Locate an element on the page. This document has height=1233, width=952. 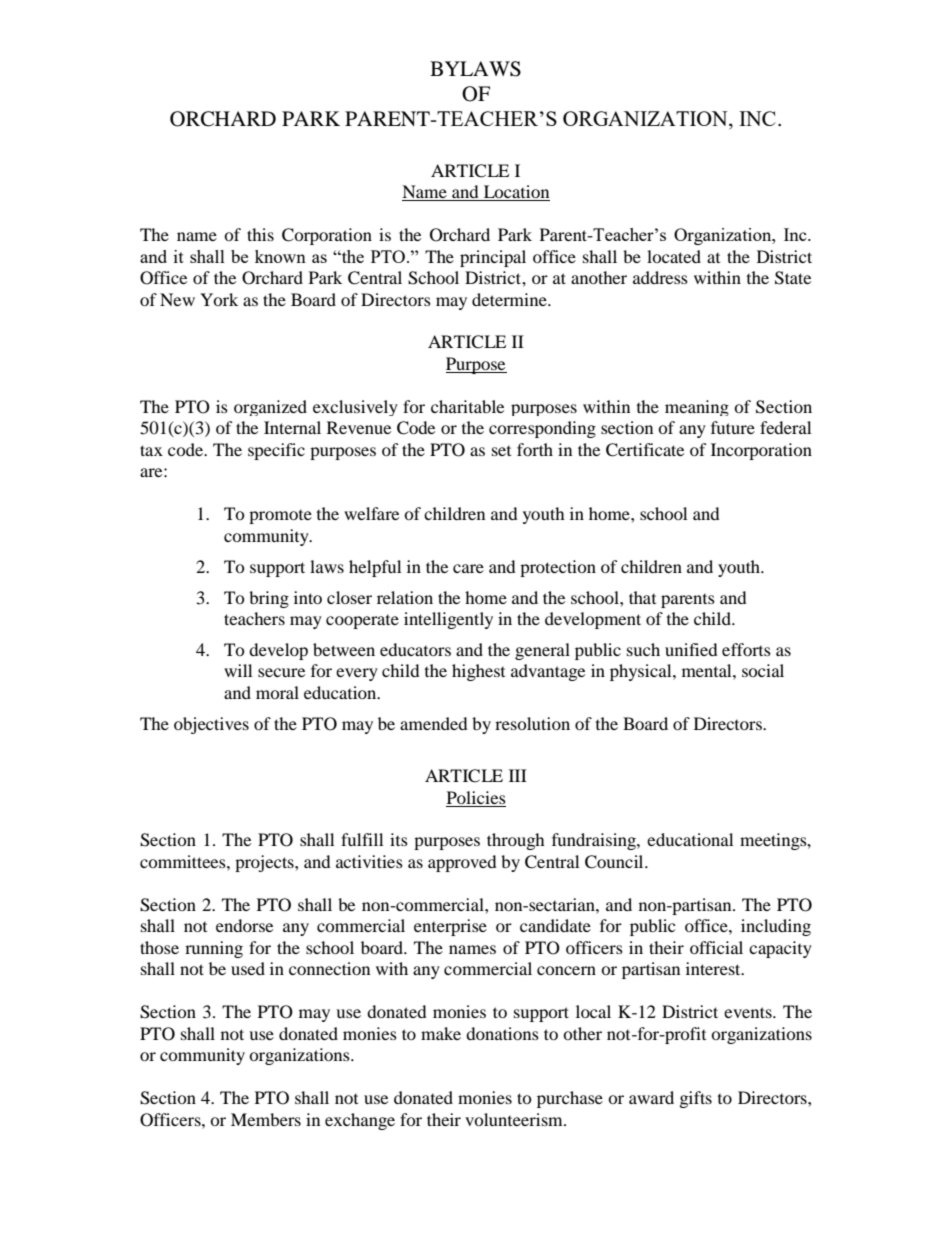
principal is located at coordinates (493, 258).
